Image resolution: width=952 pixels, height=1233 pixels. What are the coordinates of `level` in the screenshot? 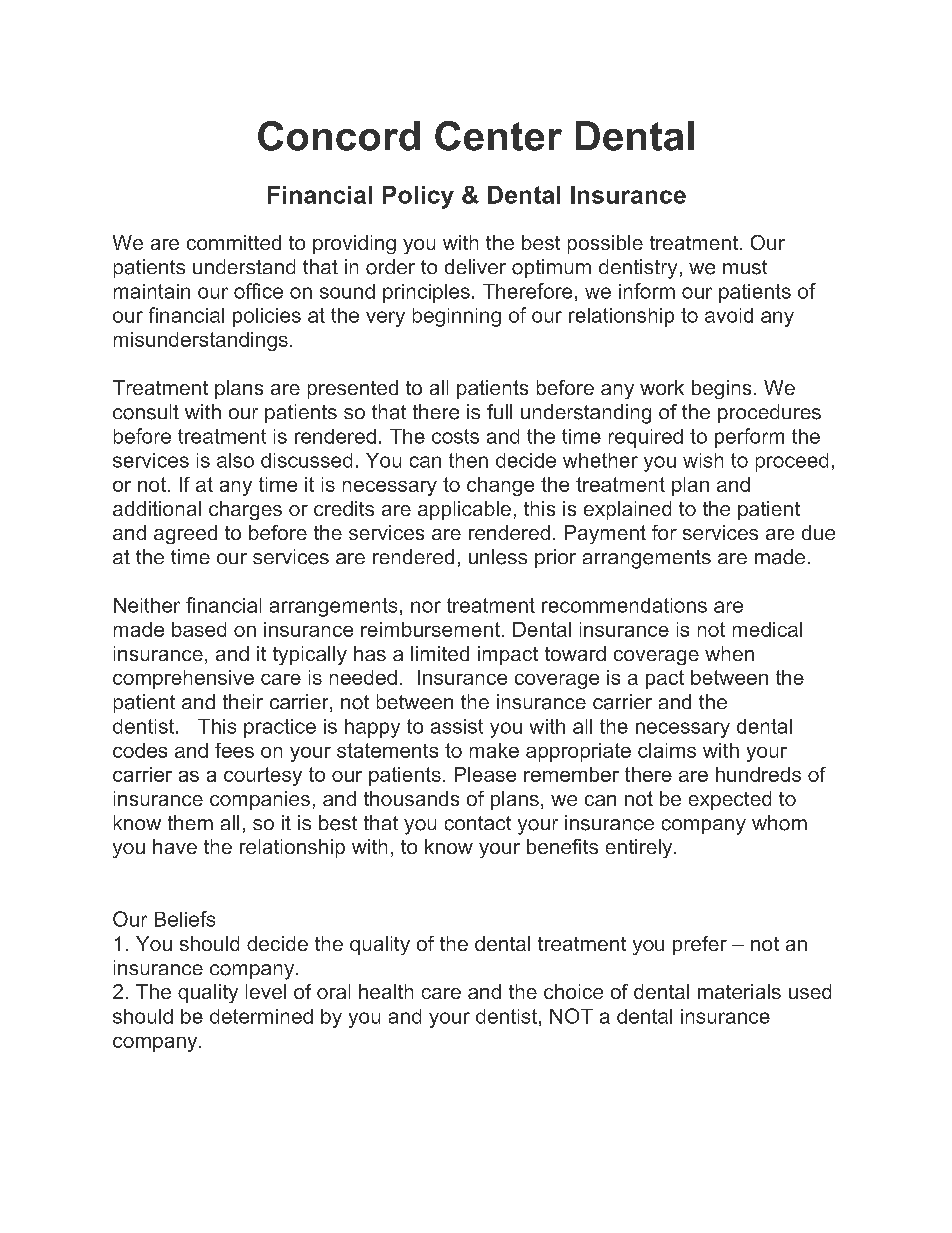 It's located at (266, 991).
